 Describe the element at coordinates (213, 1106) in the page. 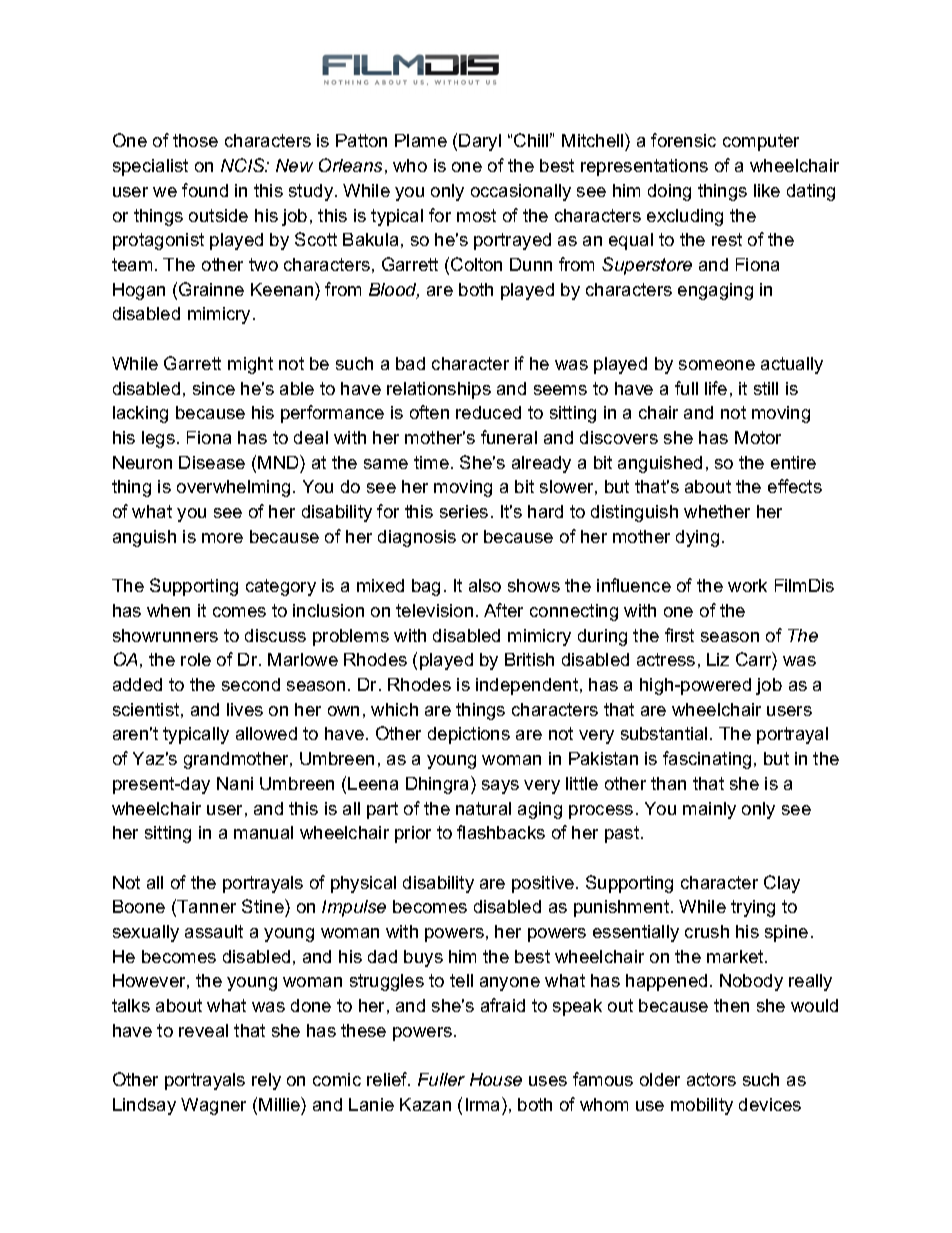

I see `Wagner` at that location.
